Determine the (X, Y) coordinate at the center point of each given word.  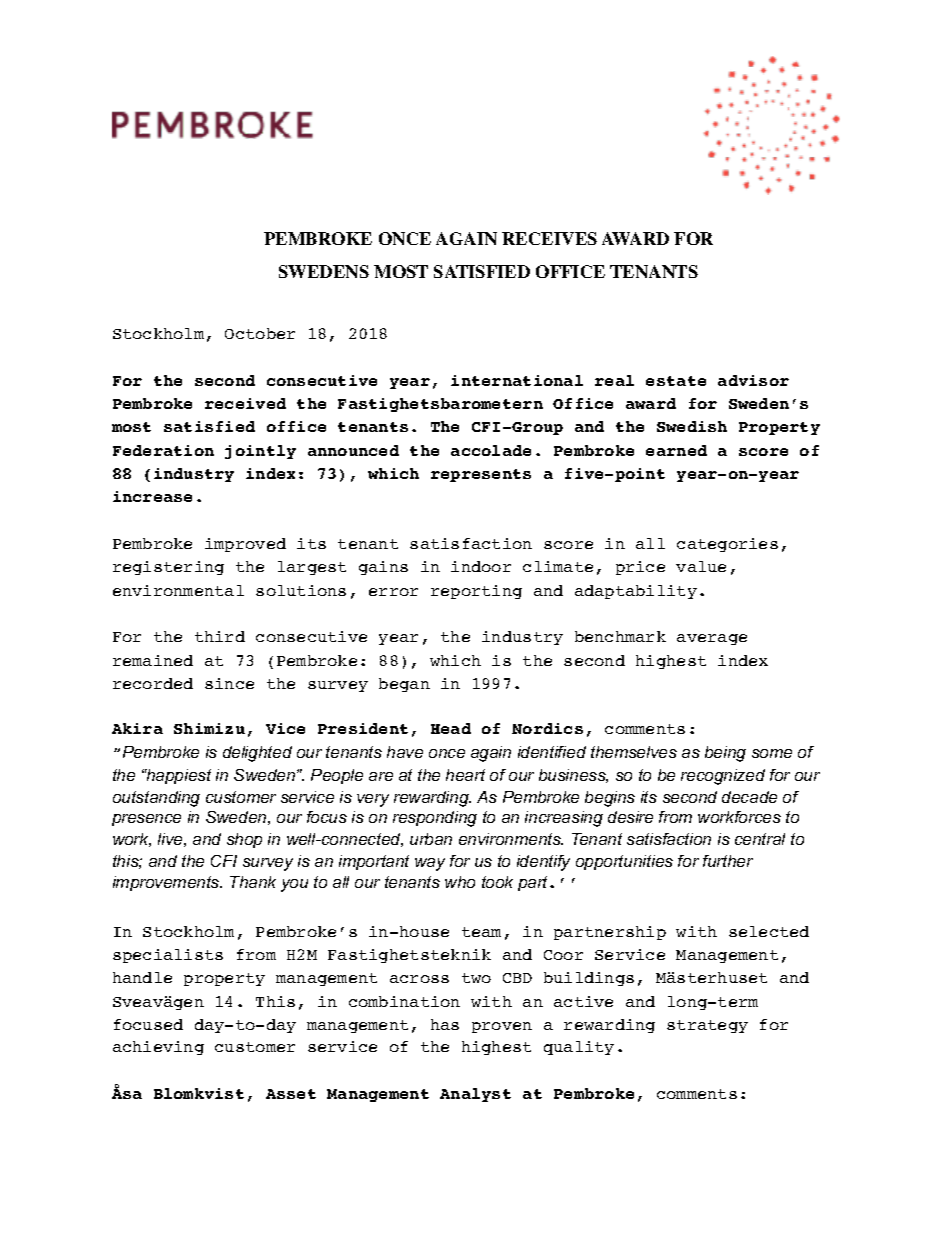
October (260, 333)
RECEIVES (549, 238)
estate (676, 381)
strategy (707, 1026)
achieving (158, 1048)
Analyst (475, 1095)
